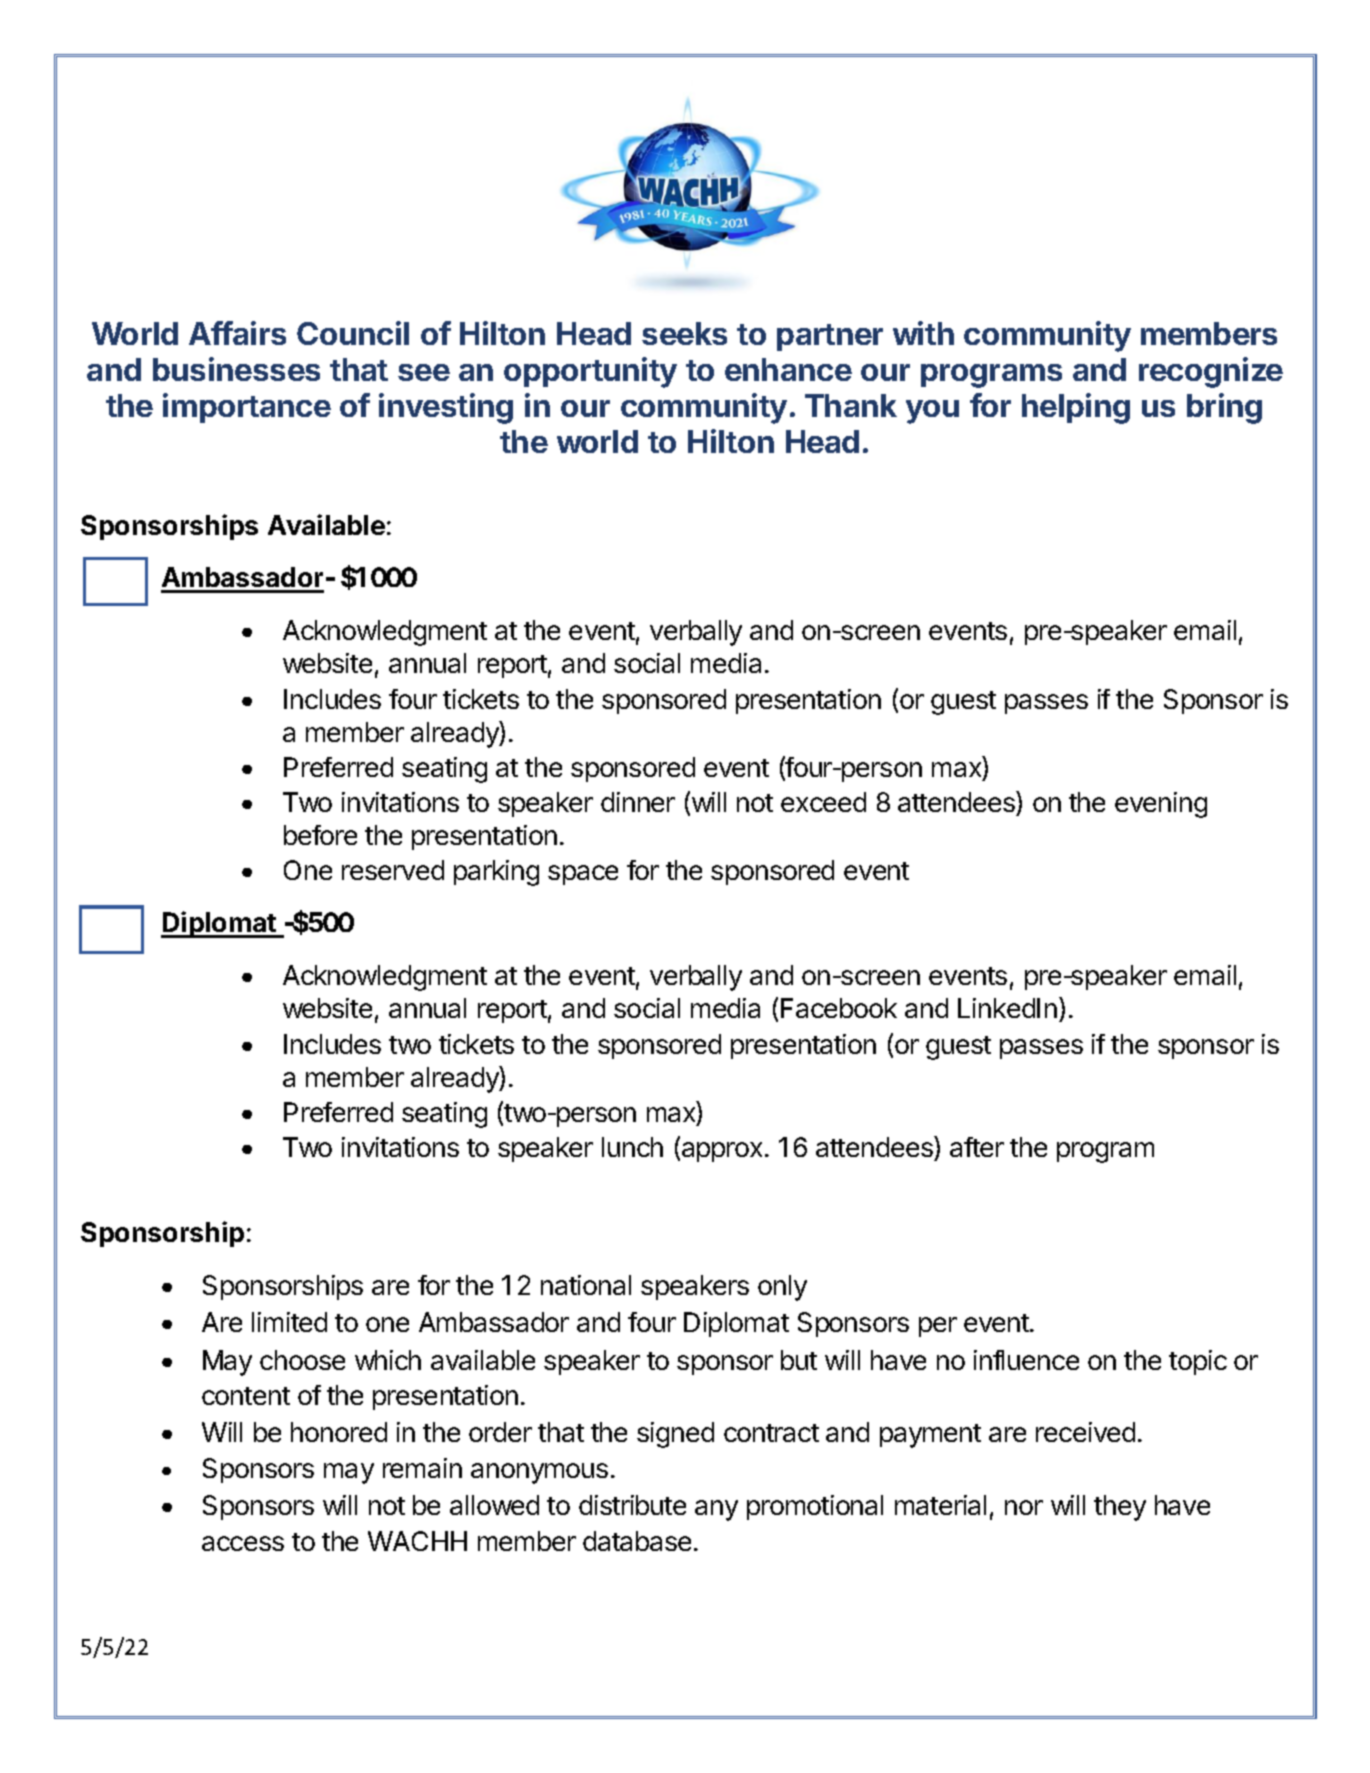  Describe the element at coordinates (1076, 408) in the page. I see `helping` at that location.
